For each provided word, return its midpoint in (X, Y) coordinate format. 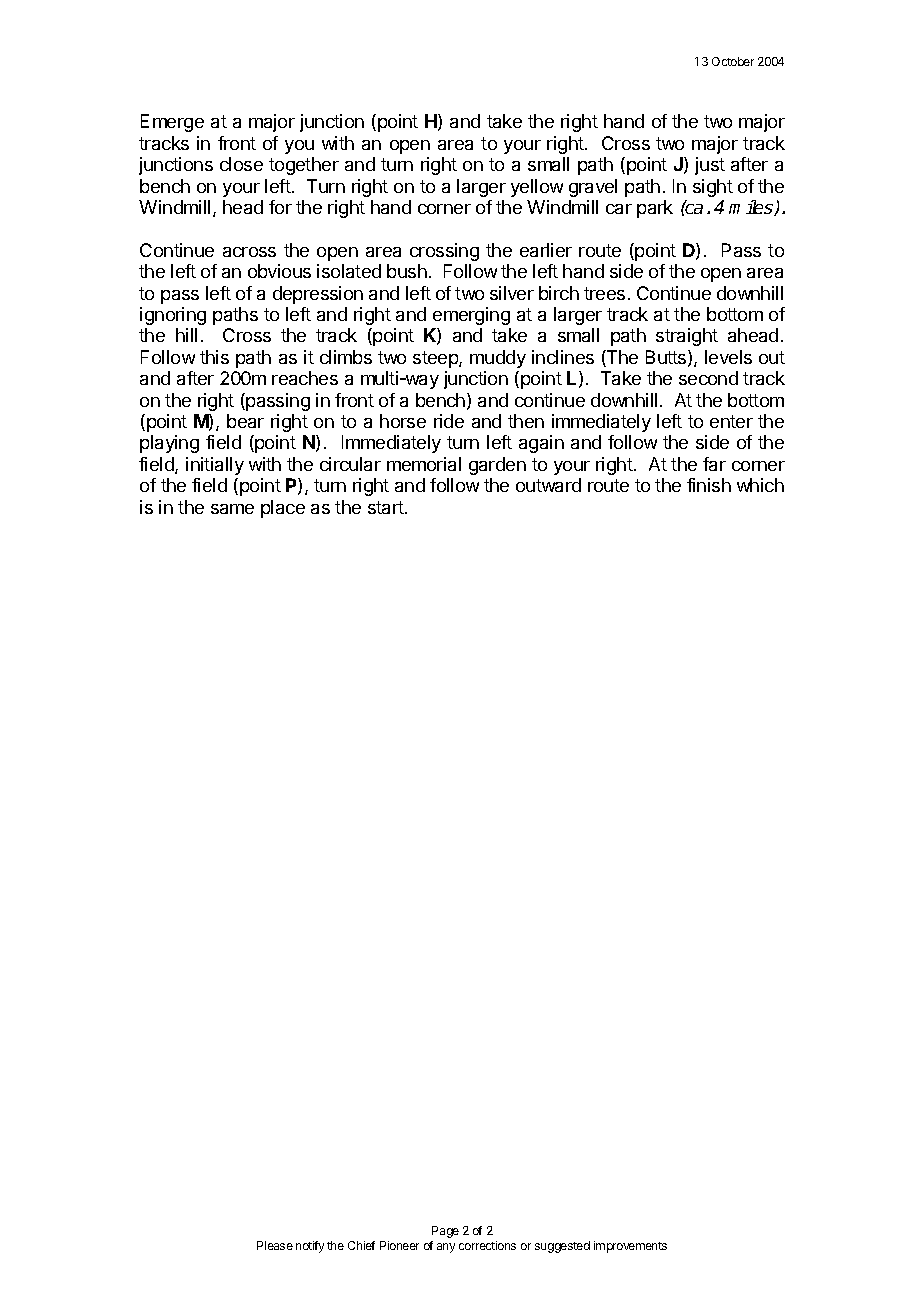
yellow (537, 188)
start (387, 507)
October (733, 61)
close (241, 164)
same (232, 509)
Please (275, 1245)
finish (709, 485)
